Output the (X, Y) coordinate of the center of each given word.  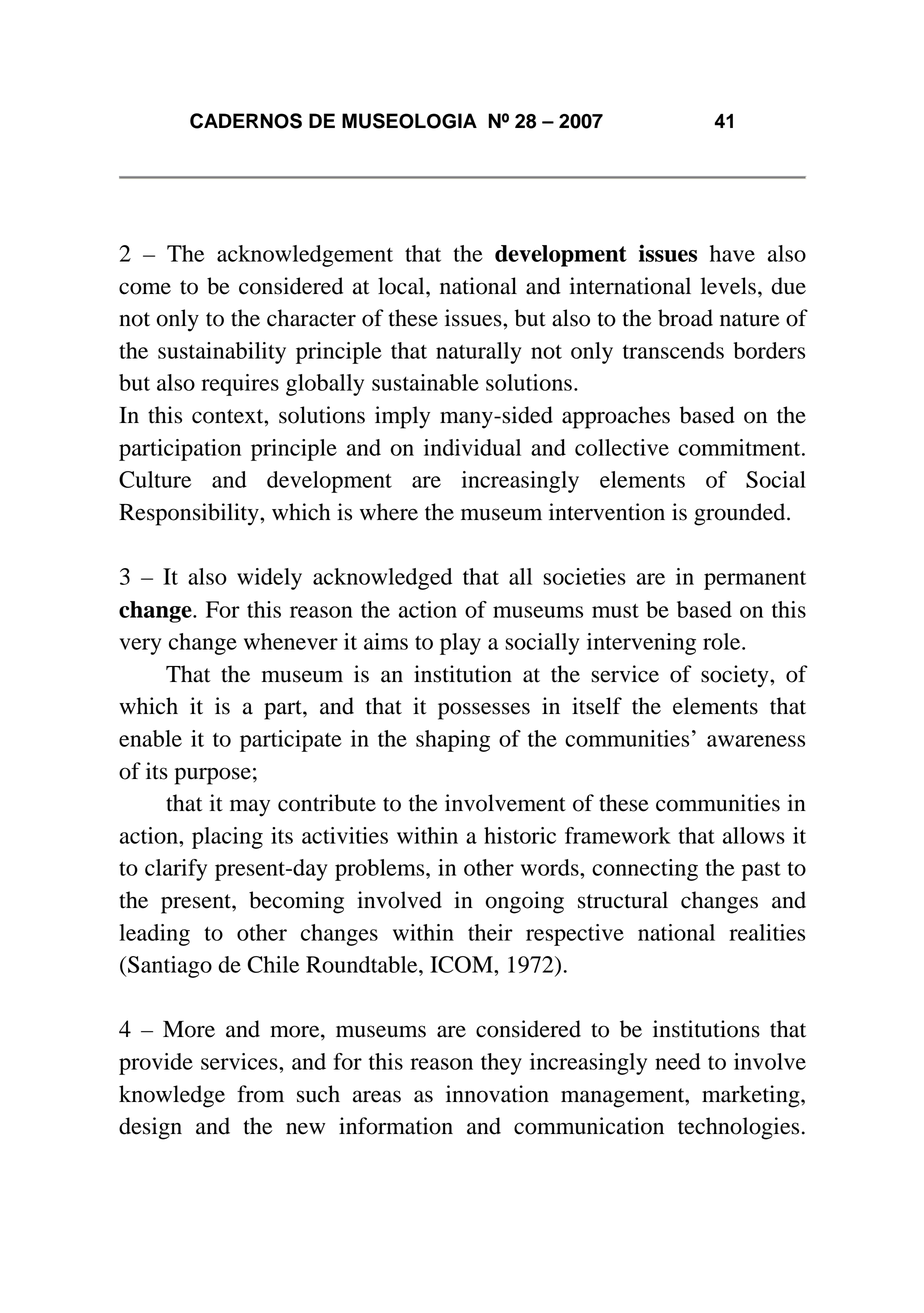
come (145, 288)
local (402, 286)
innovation (497, 1094)
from (260, 1094)
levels (728, 286)
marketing (752, 1096)
